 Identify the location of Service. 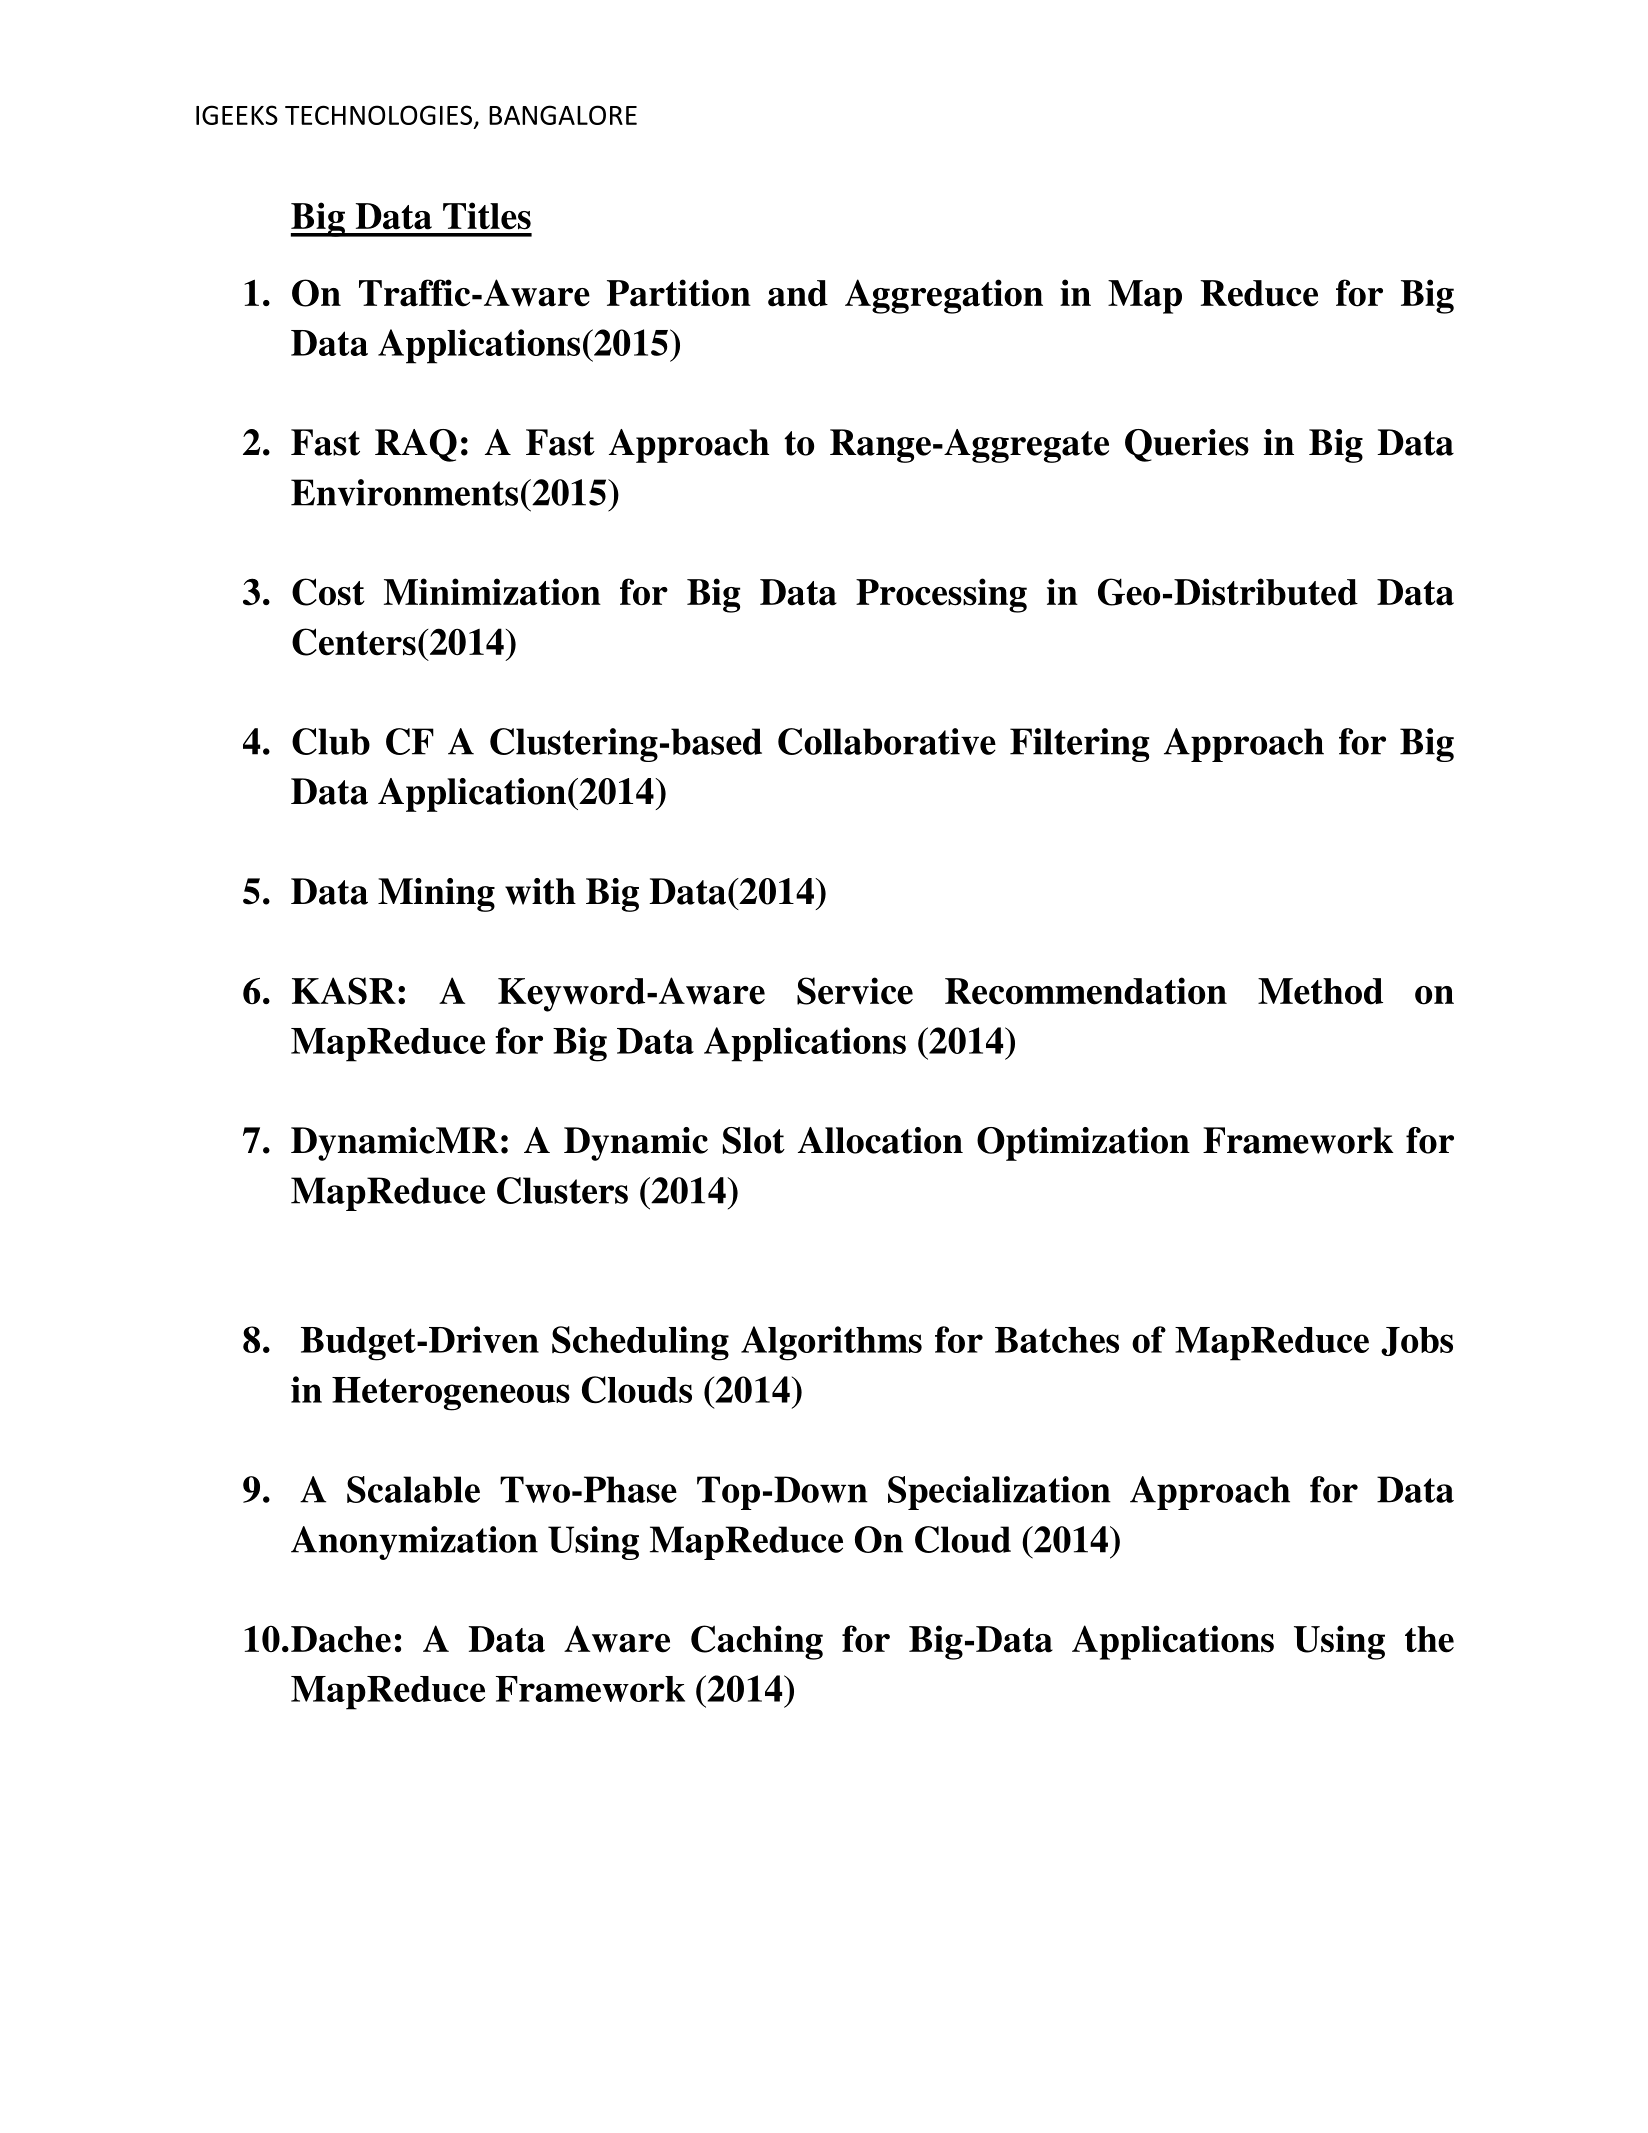
(855, 991).
